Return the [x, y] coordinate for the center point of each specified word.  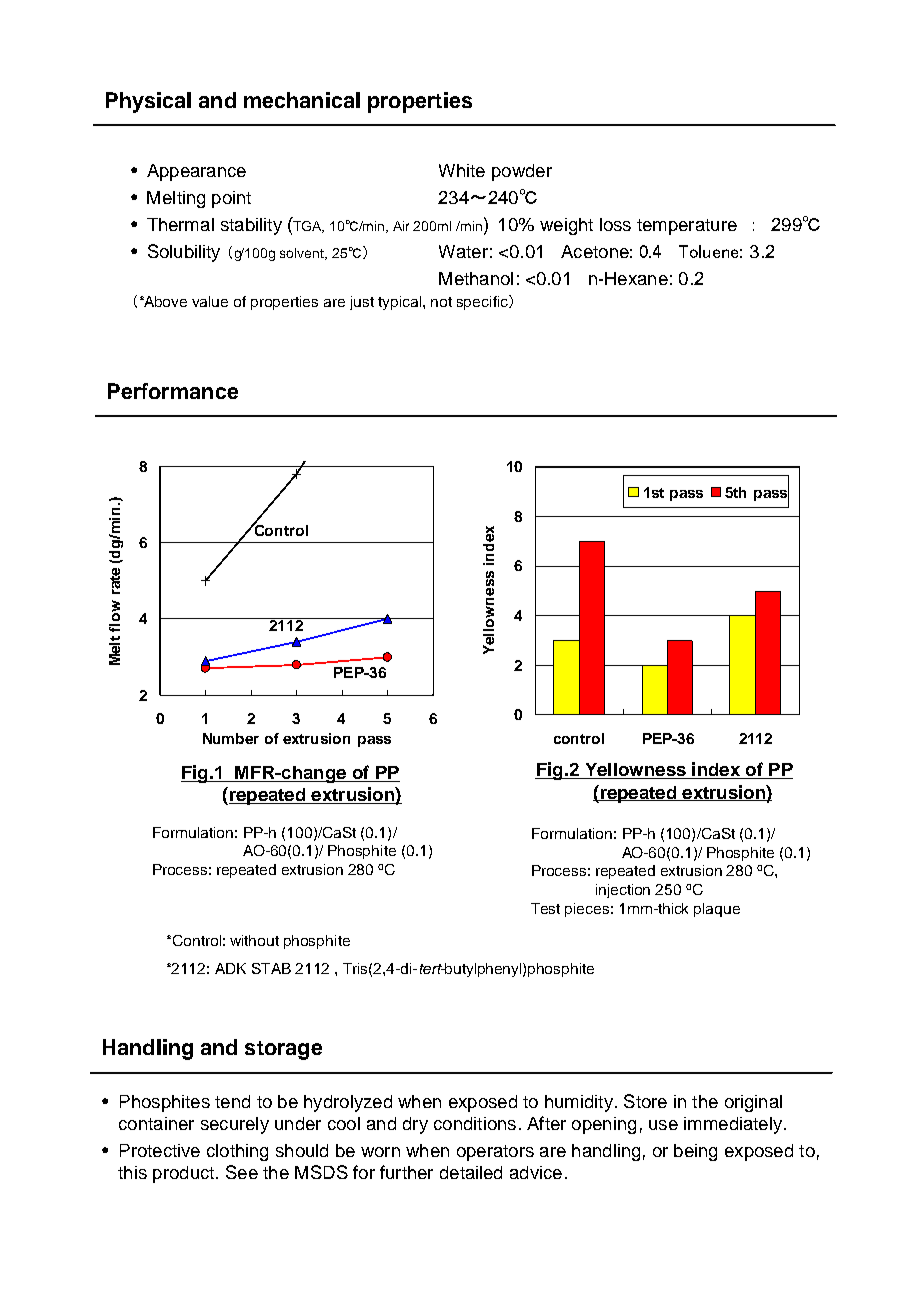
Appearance [196, 172]
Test [545, 908]
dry [415, 1125]
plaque [717, 910]
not [441, 302]
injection [623, 891]
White [462, 170]
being [695, 1152]
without [254, 940]
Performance [173, 391]
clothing [237, 1152]
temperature [687, 227]
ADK [230, 968]
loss [615, 224]
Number [231, 738]
